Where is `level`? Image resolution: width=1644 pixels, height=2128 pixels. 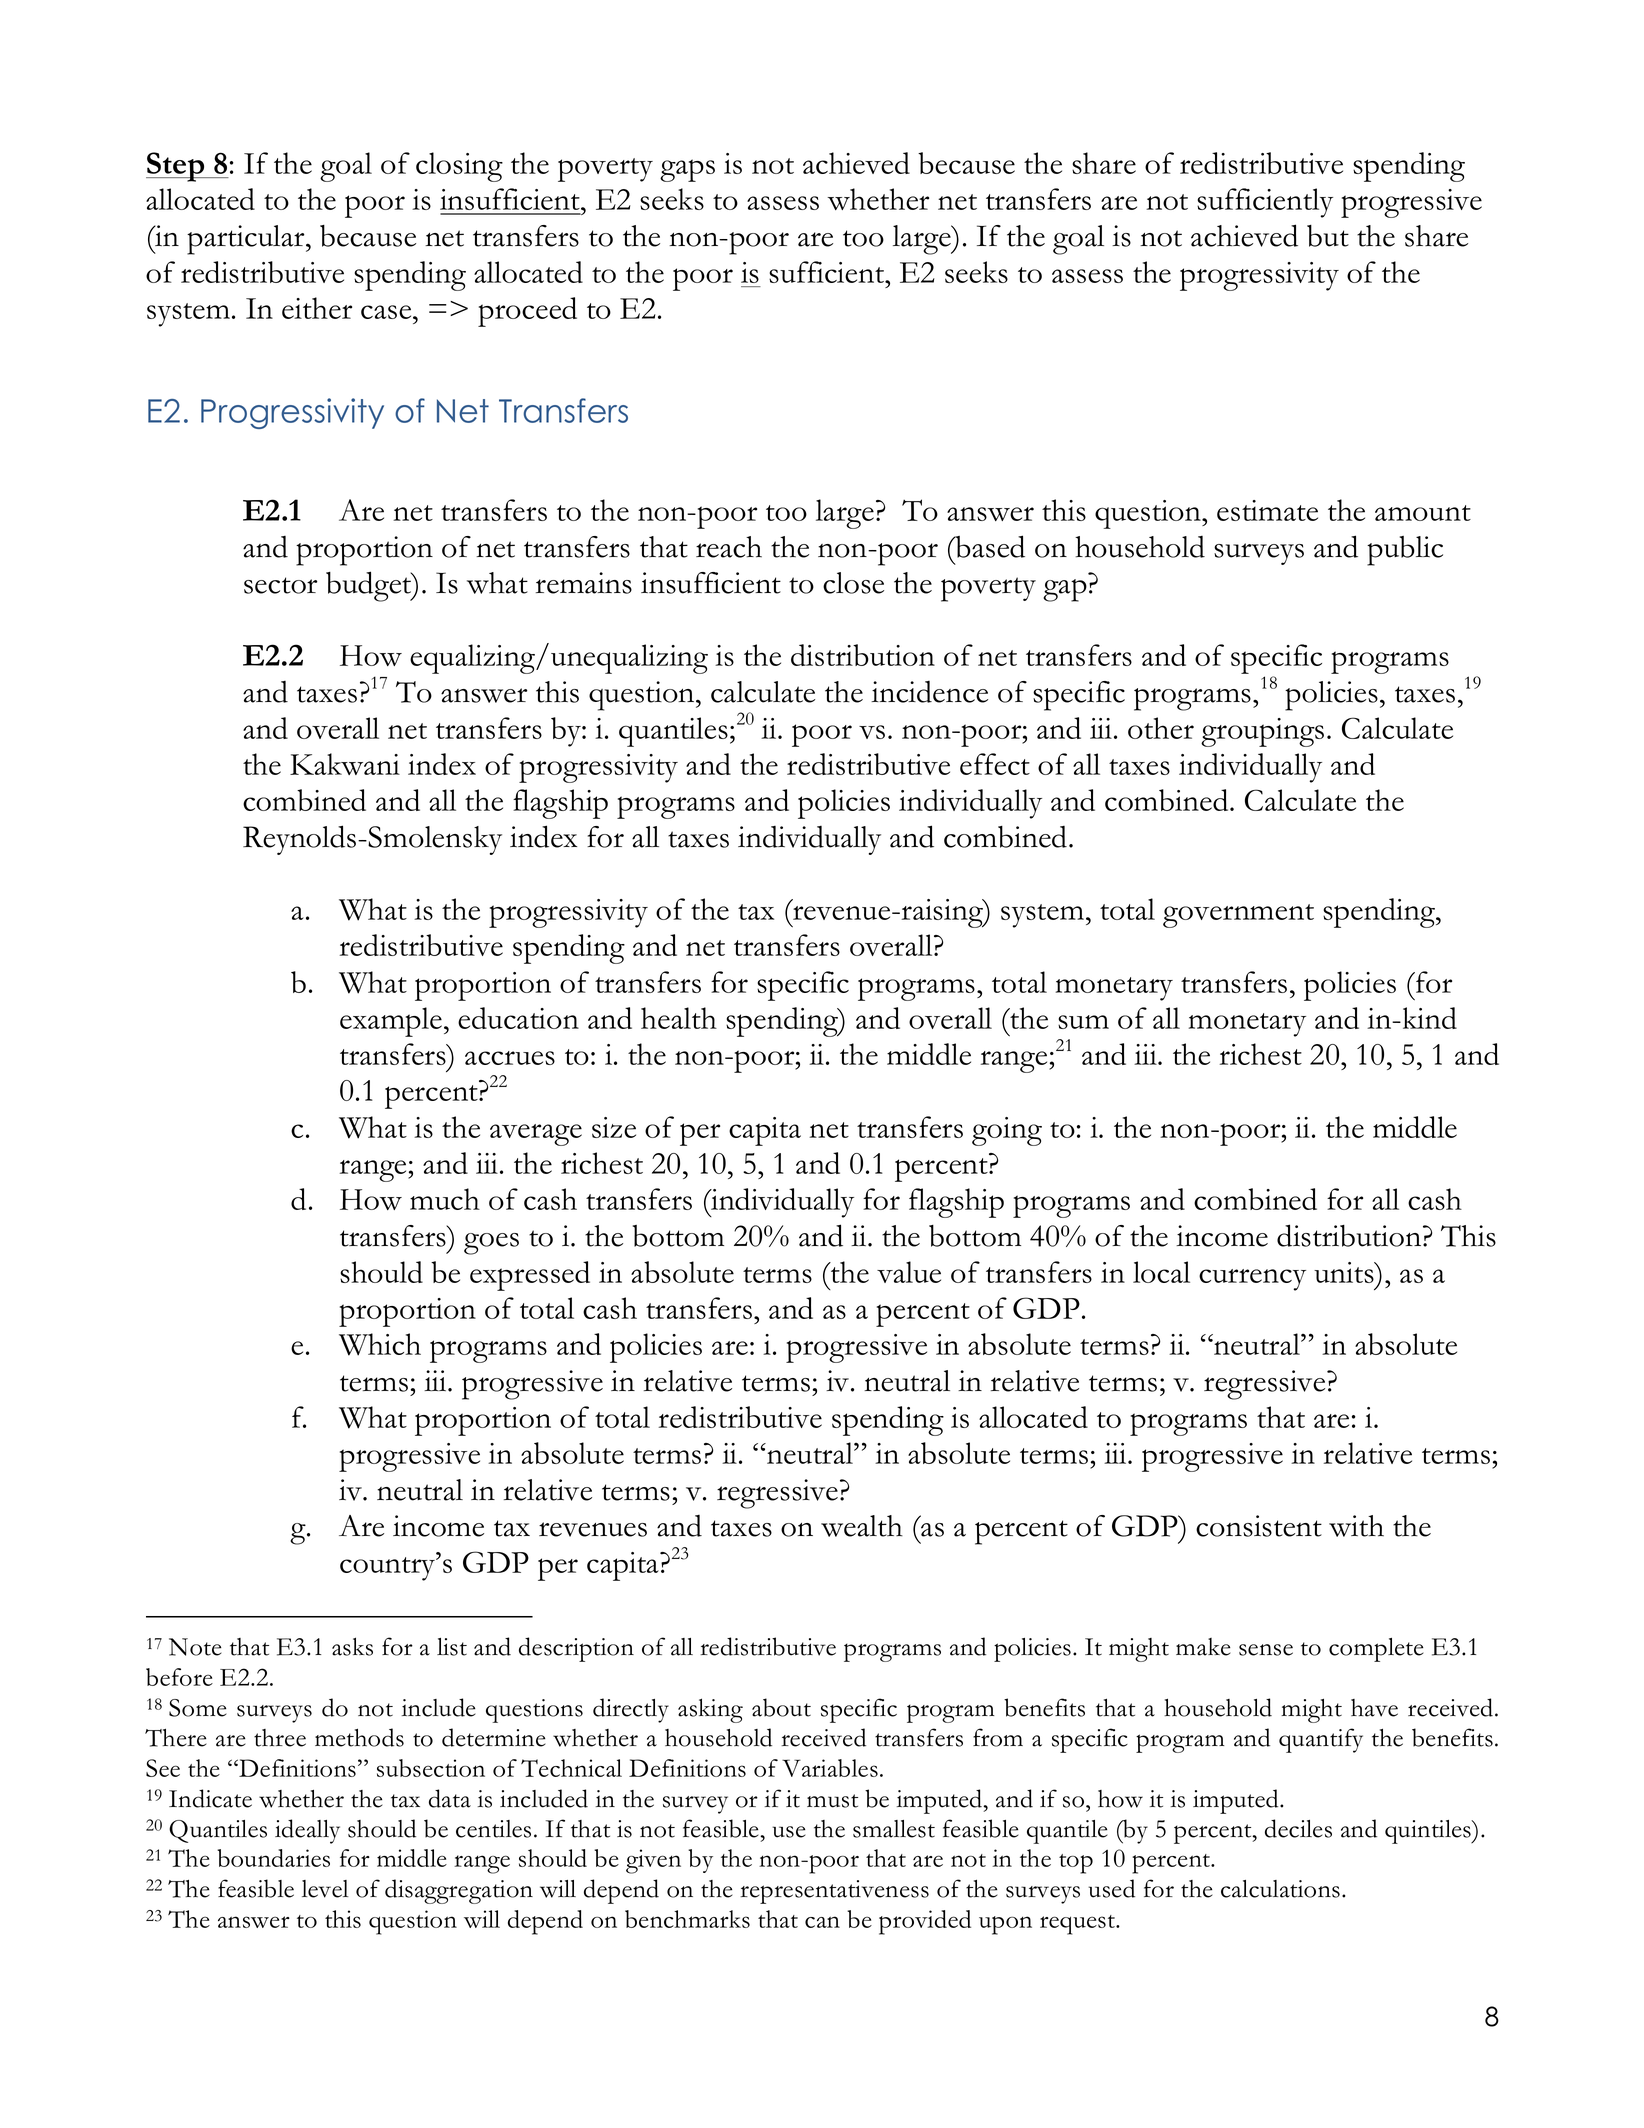 level is located at coordinates (325, 1889).
